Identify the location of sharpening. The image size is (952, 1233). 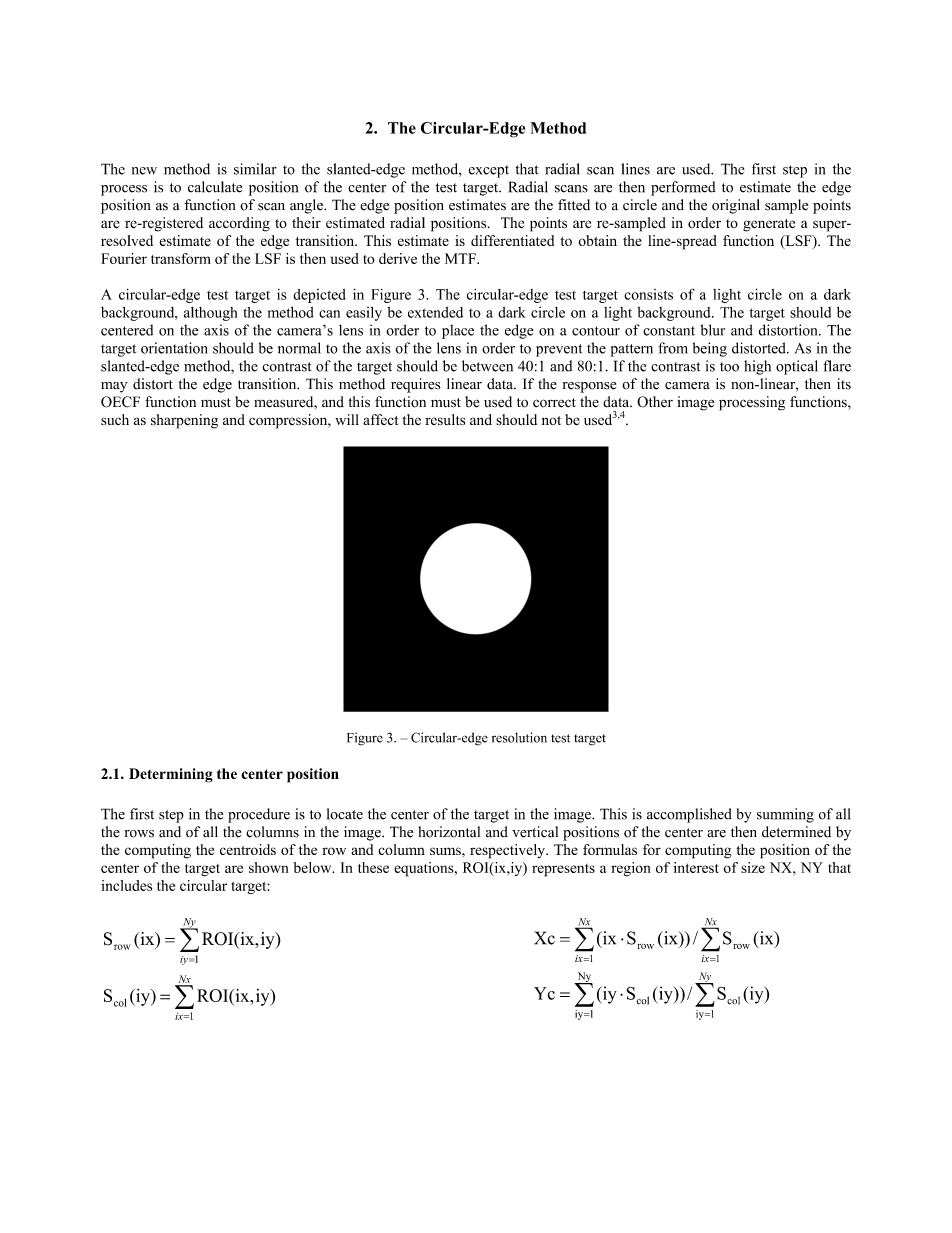
(184, 421).
